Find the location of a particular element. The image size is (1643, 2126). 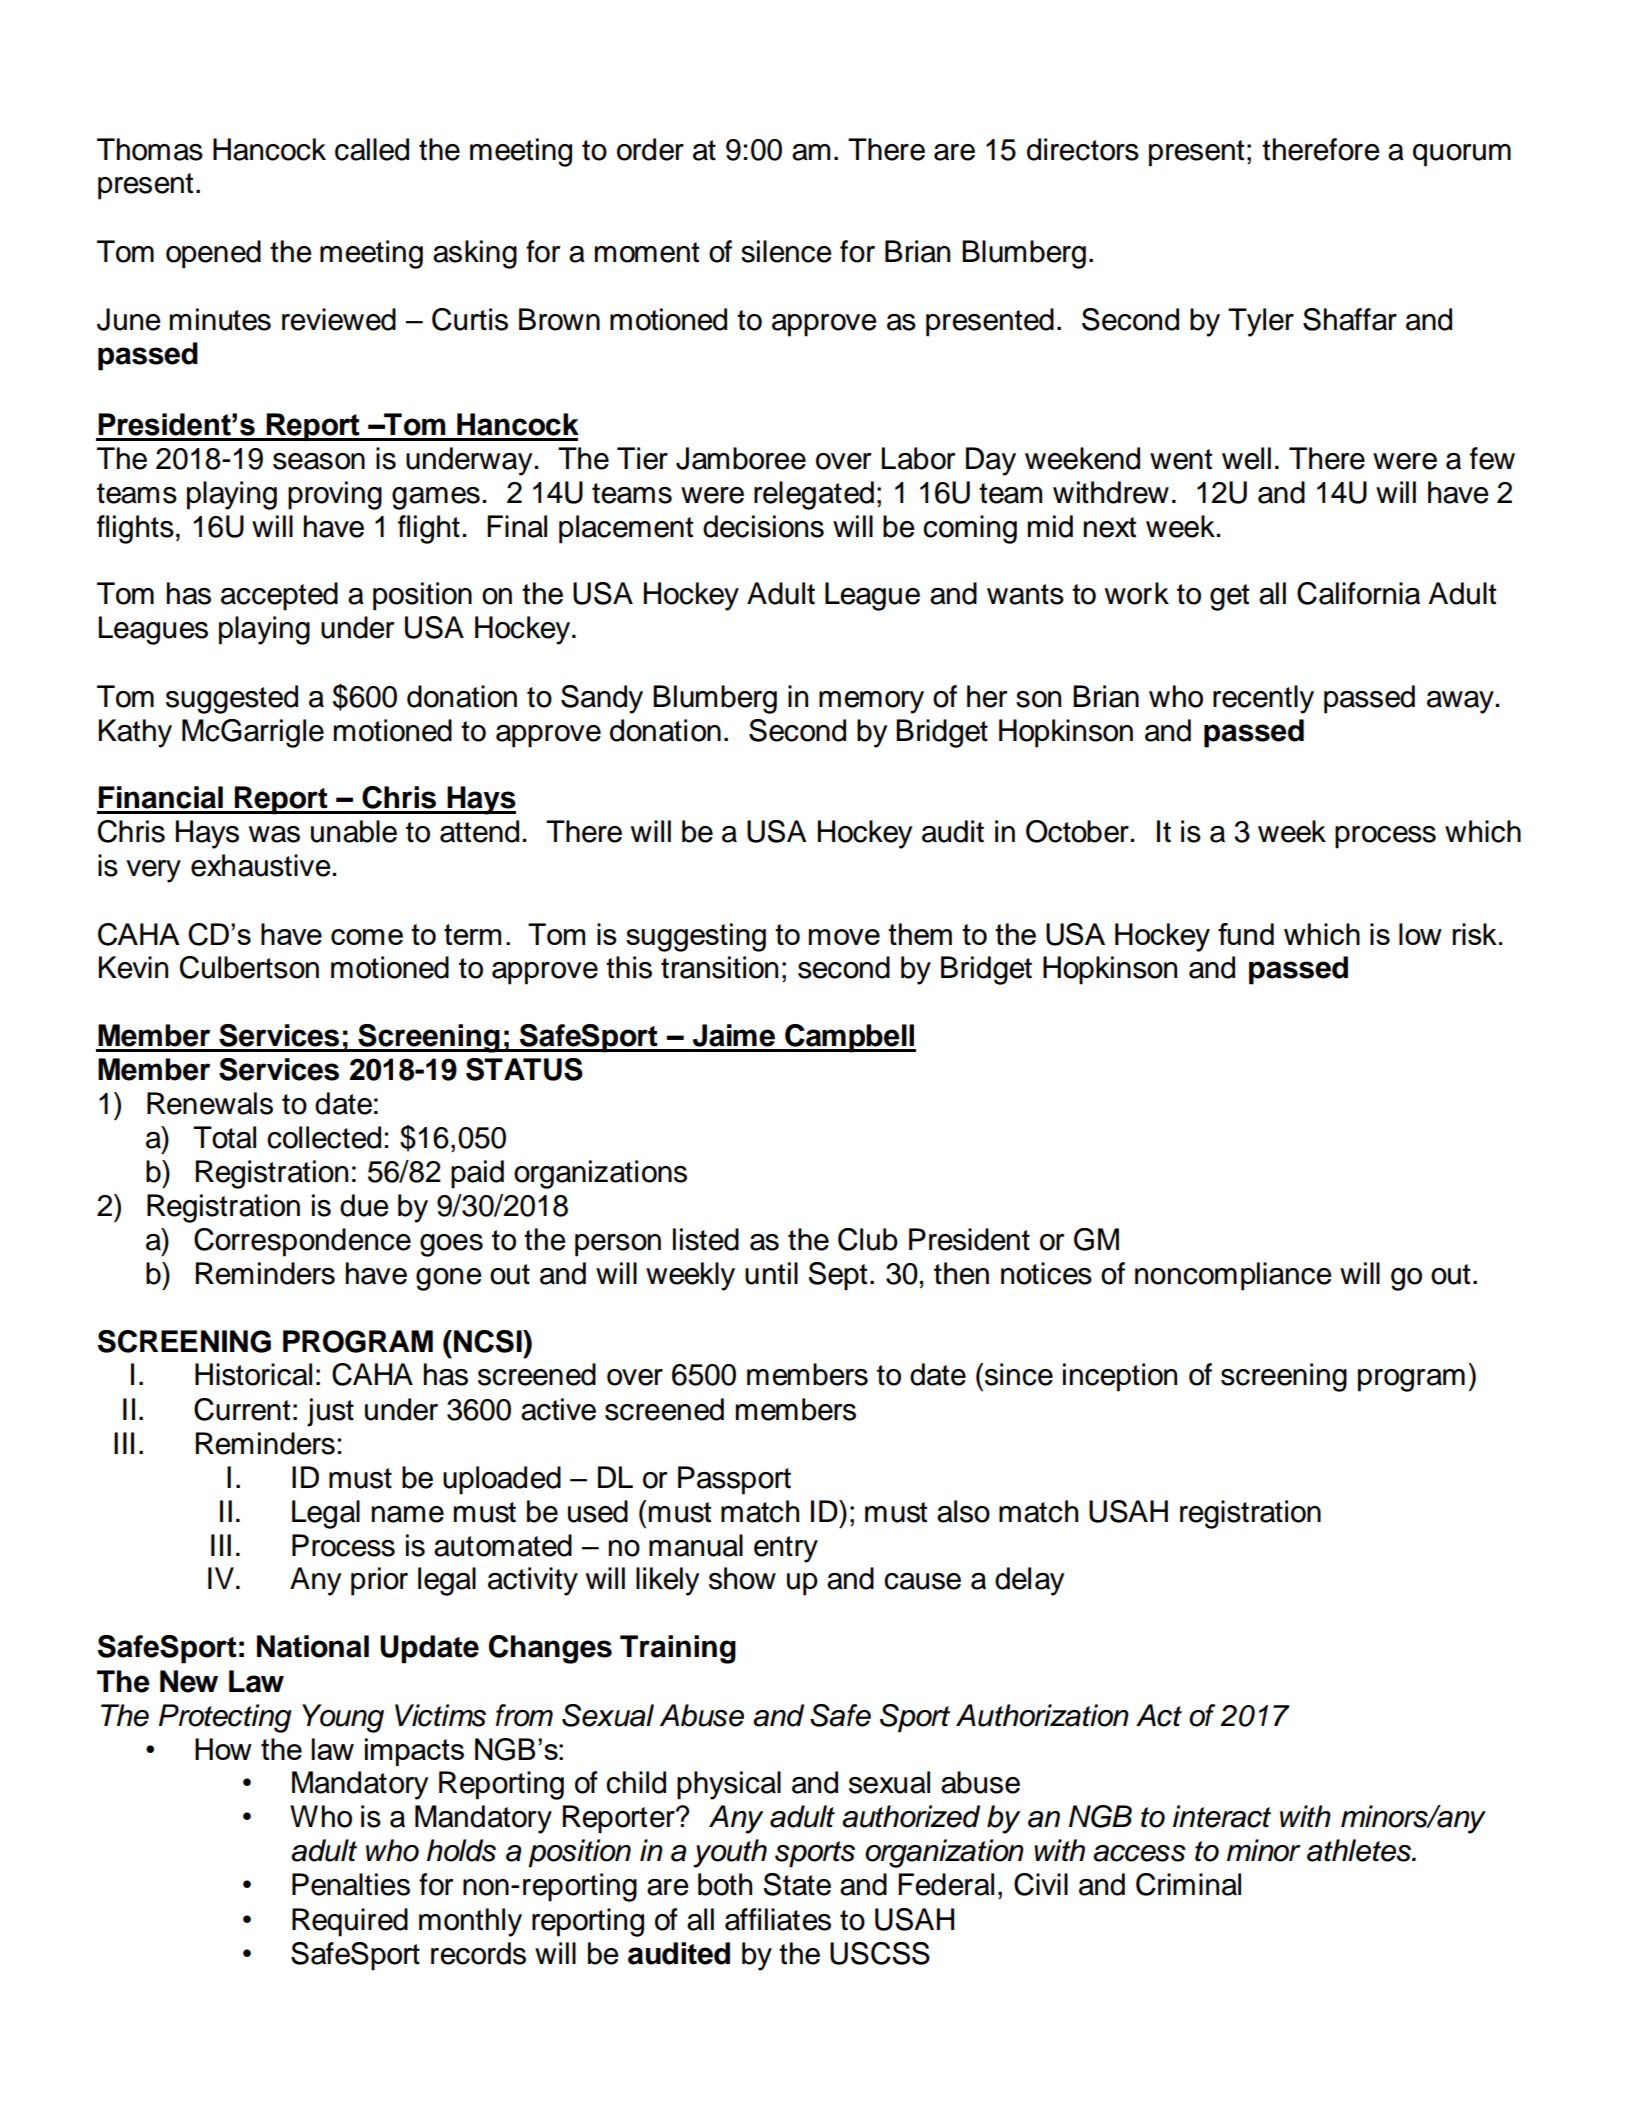

opened is located at coordinates (213, 254).
